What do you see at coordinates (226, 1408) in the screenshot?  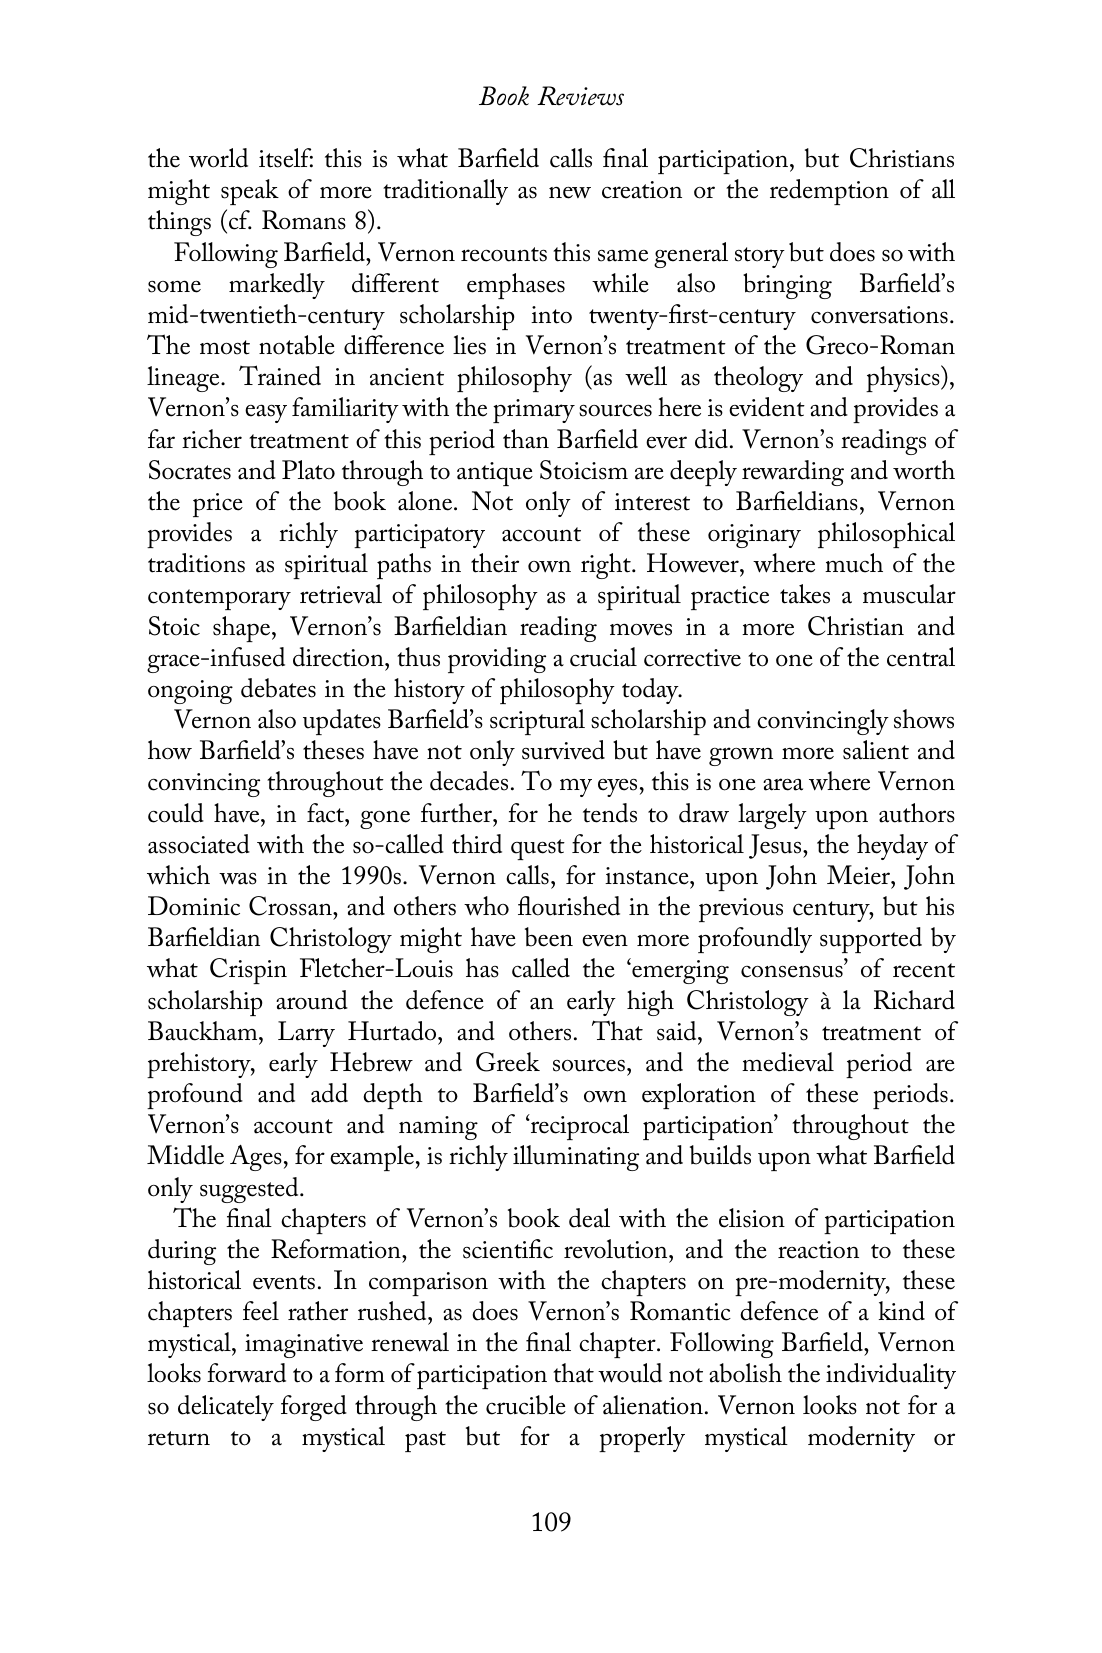 I see `delicately` at bounding box center [226, 1408].
